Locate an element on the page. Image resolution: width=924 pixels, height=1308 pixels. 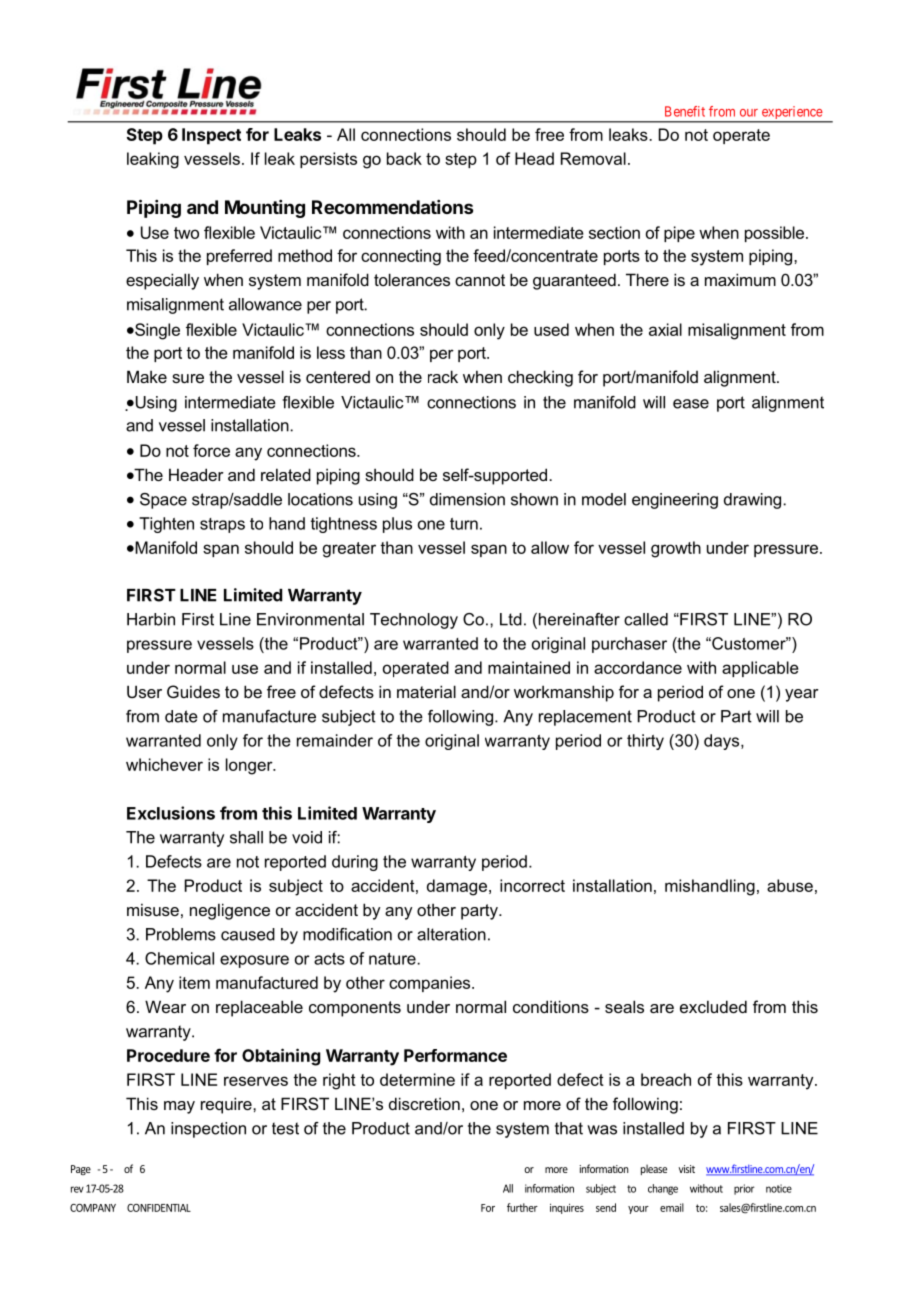
Exclusions is located at coordinates (171, 813).
